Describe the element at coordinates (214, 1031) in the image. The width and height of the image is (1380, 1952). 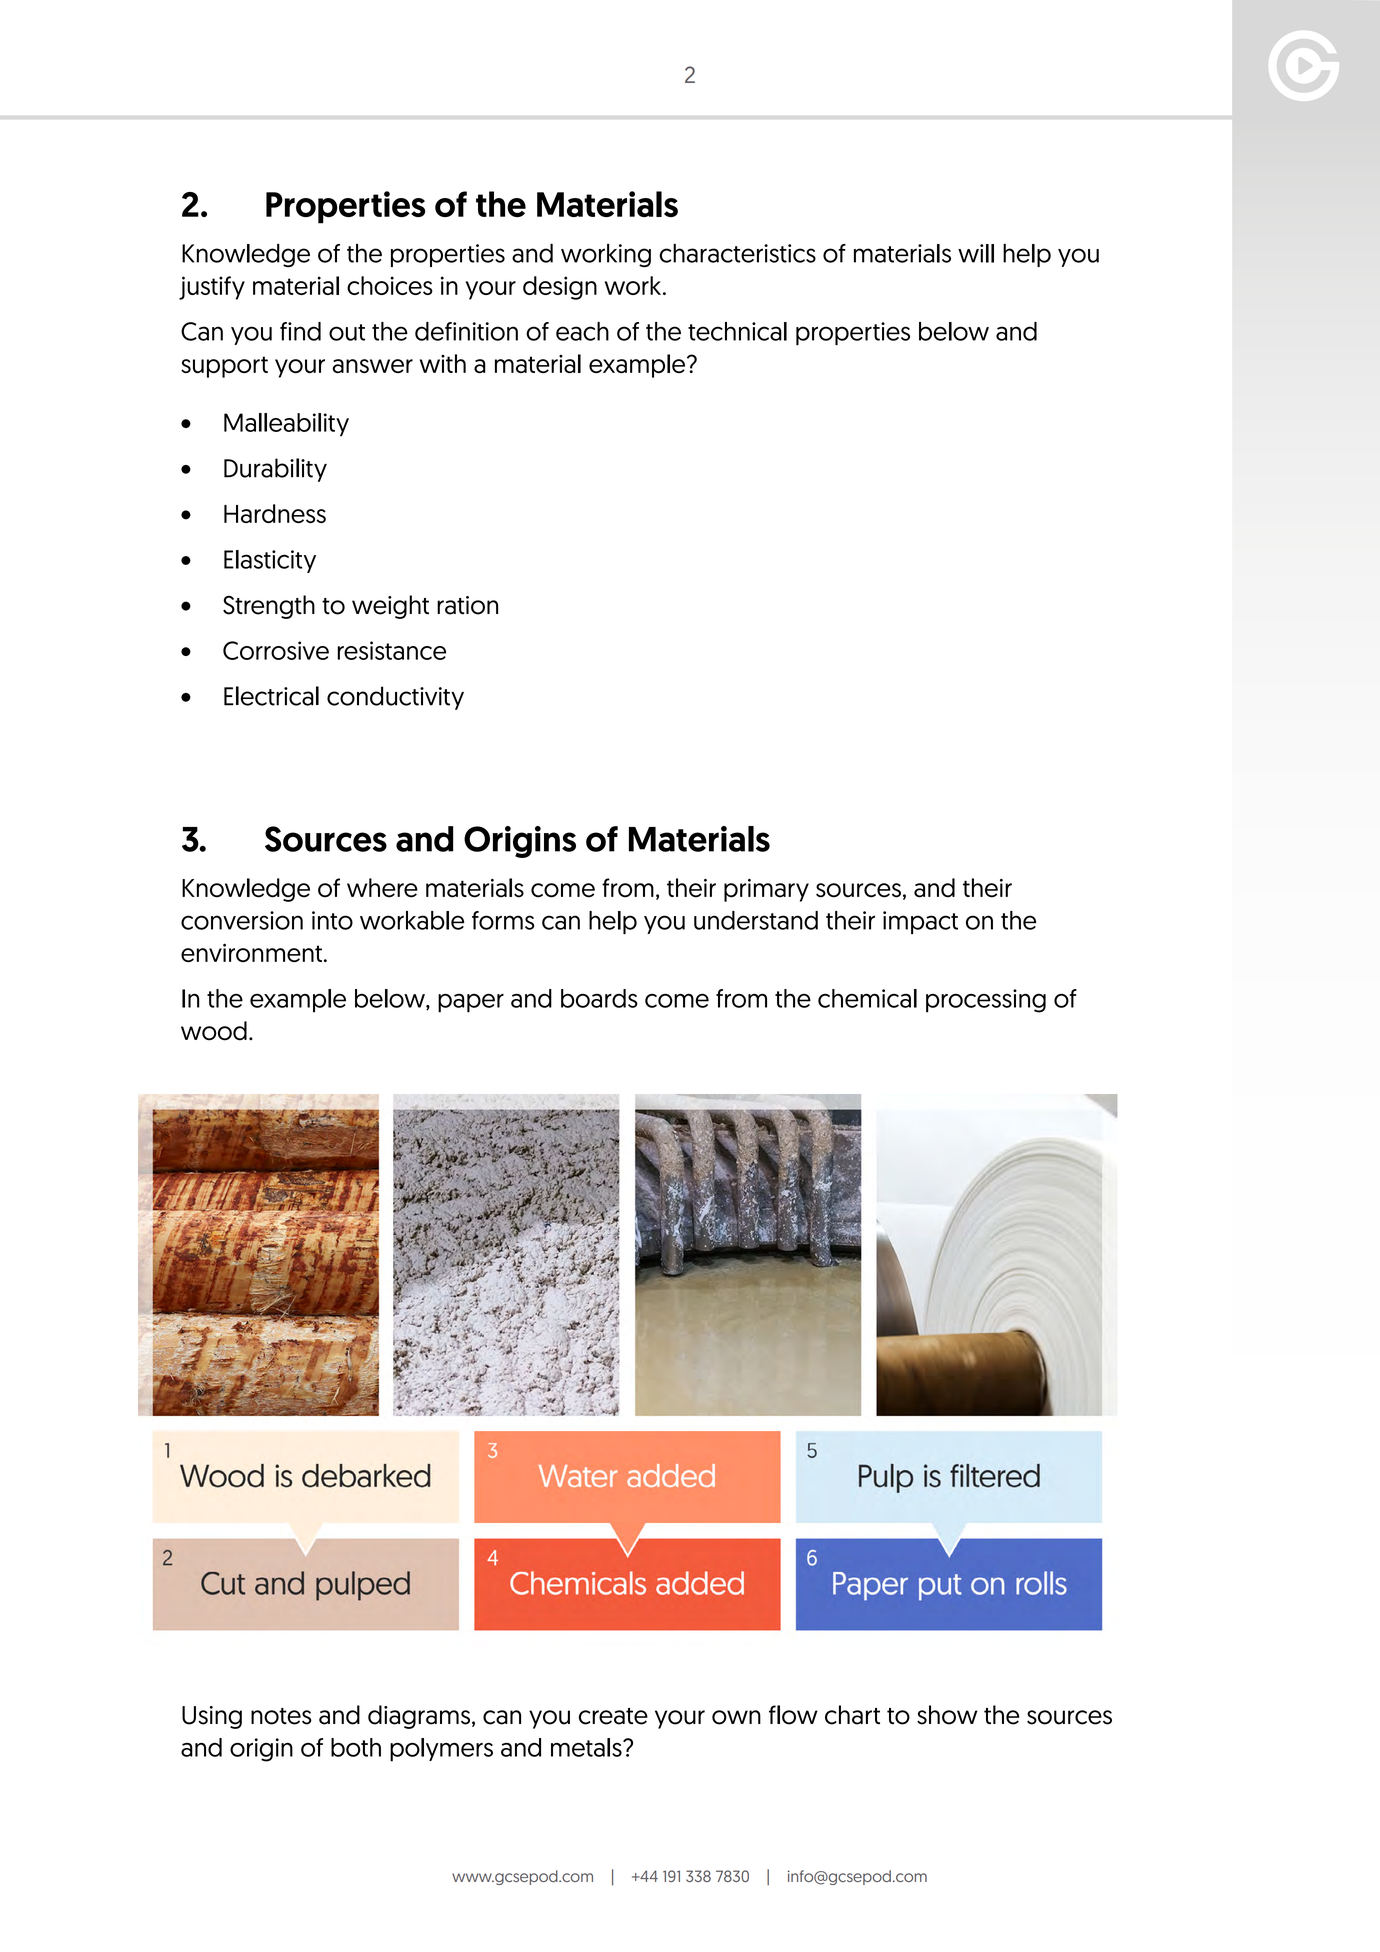
I see `wood` at that location.
